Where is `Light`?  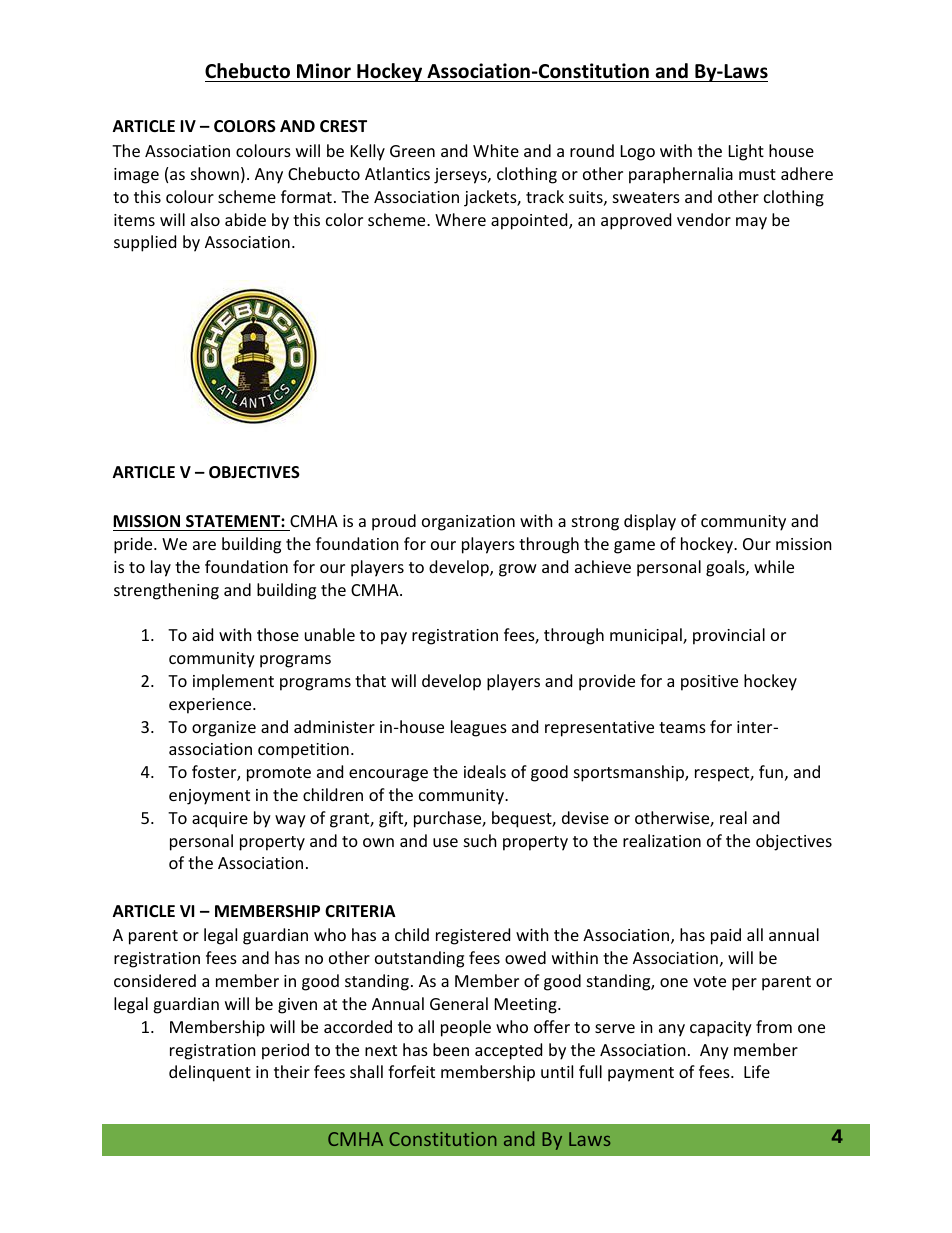
Light is located at coordinates (746, 152).
